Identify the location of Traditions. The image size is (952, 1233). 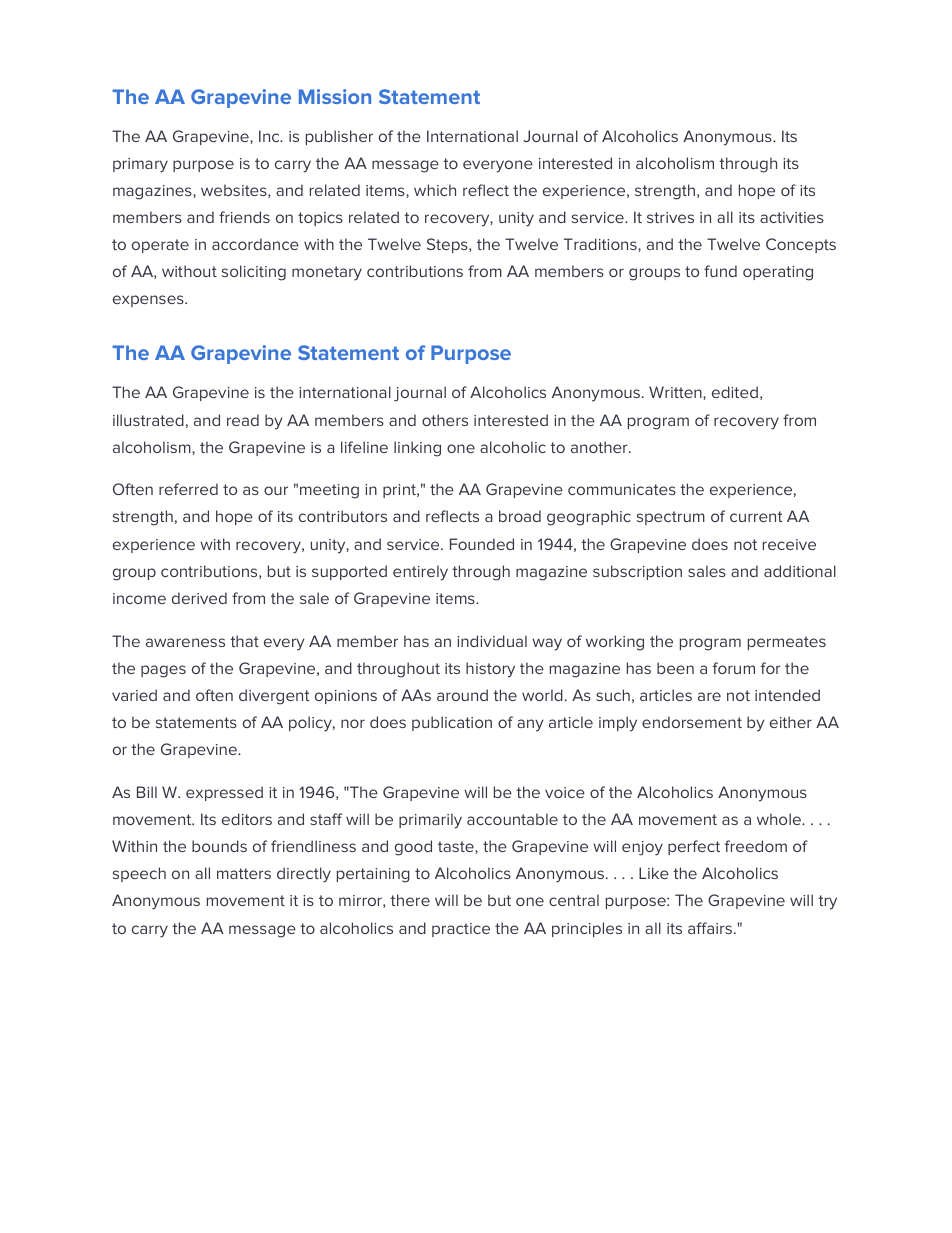
(601, 245).
